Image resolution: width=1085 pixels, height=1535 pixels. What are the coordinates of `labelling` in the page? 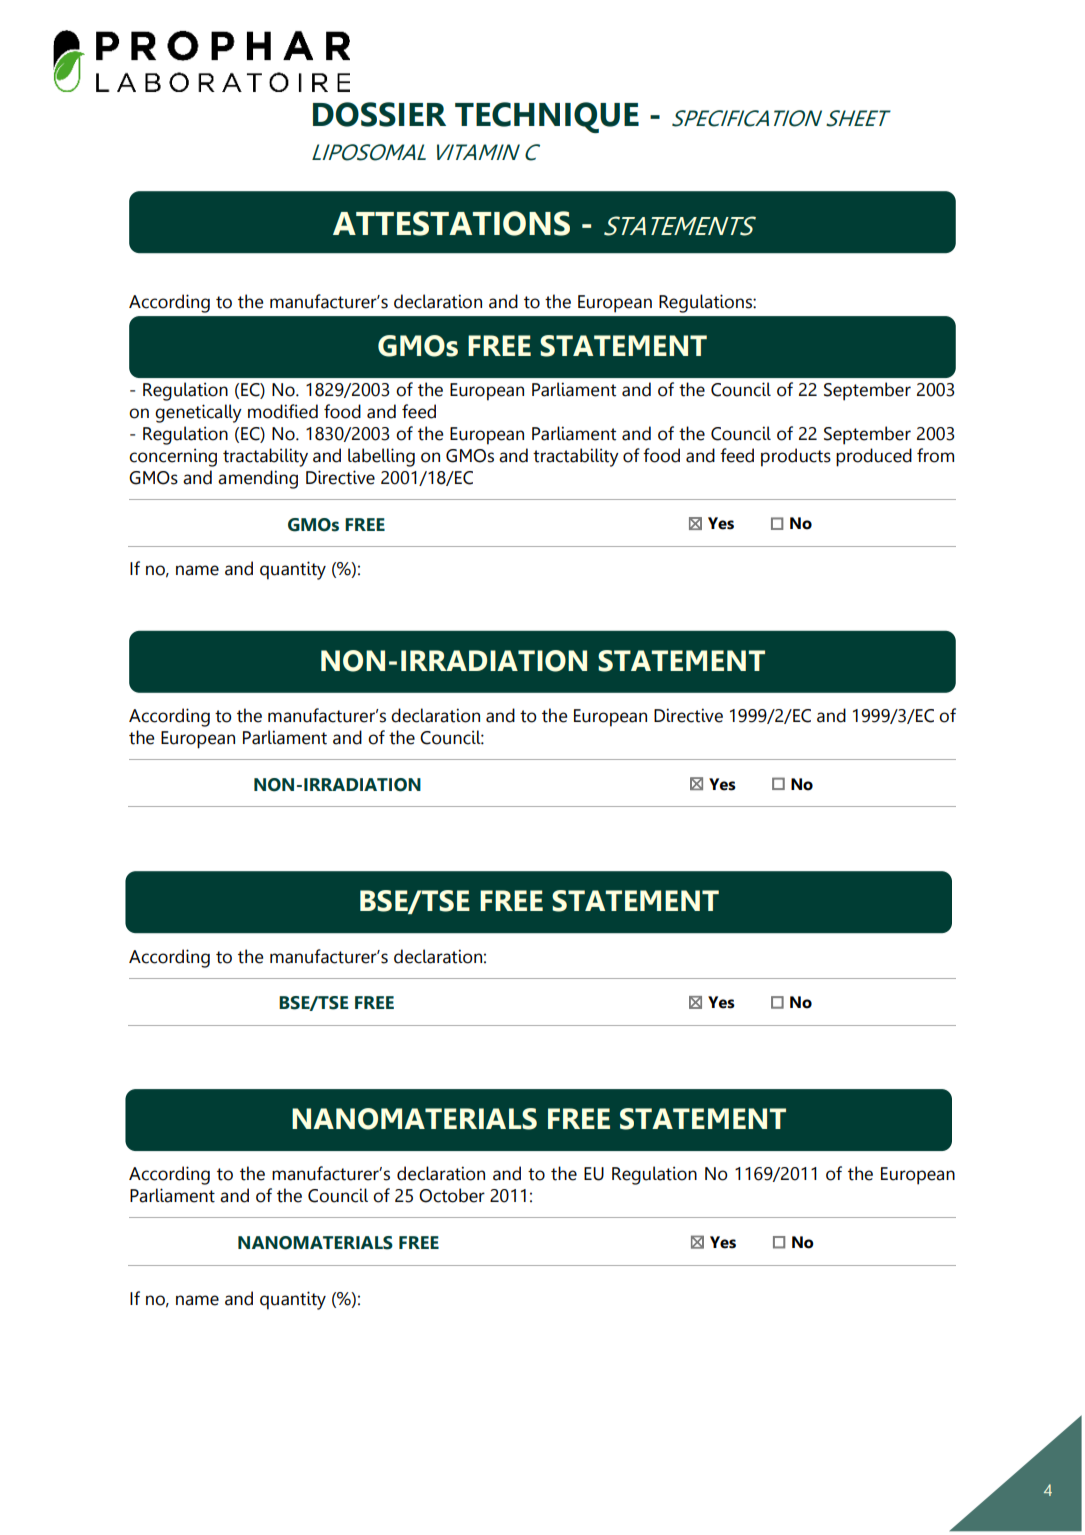 It's located at (381, 457).
